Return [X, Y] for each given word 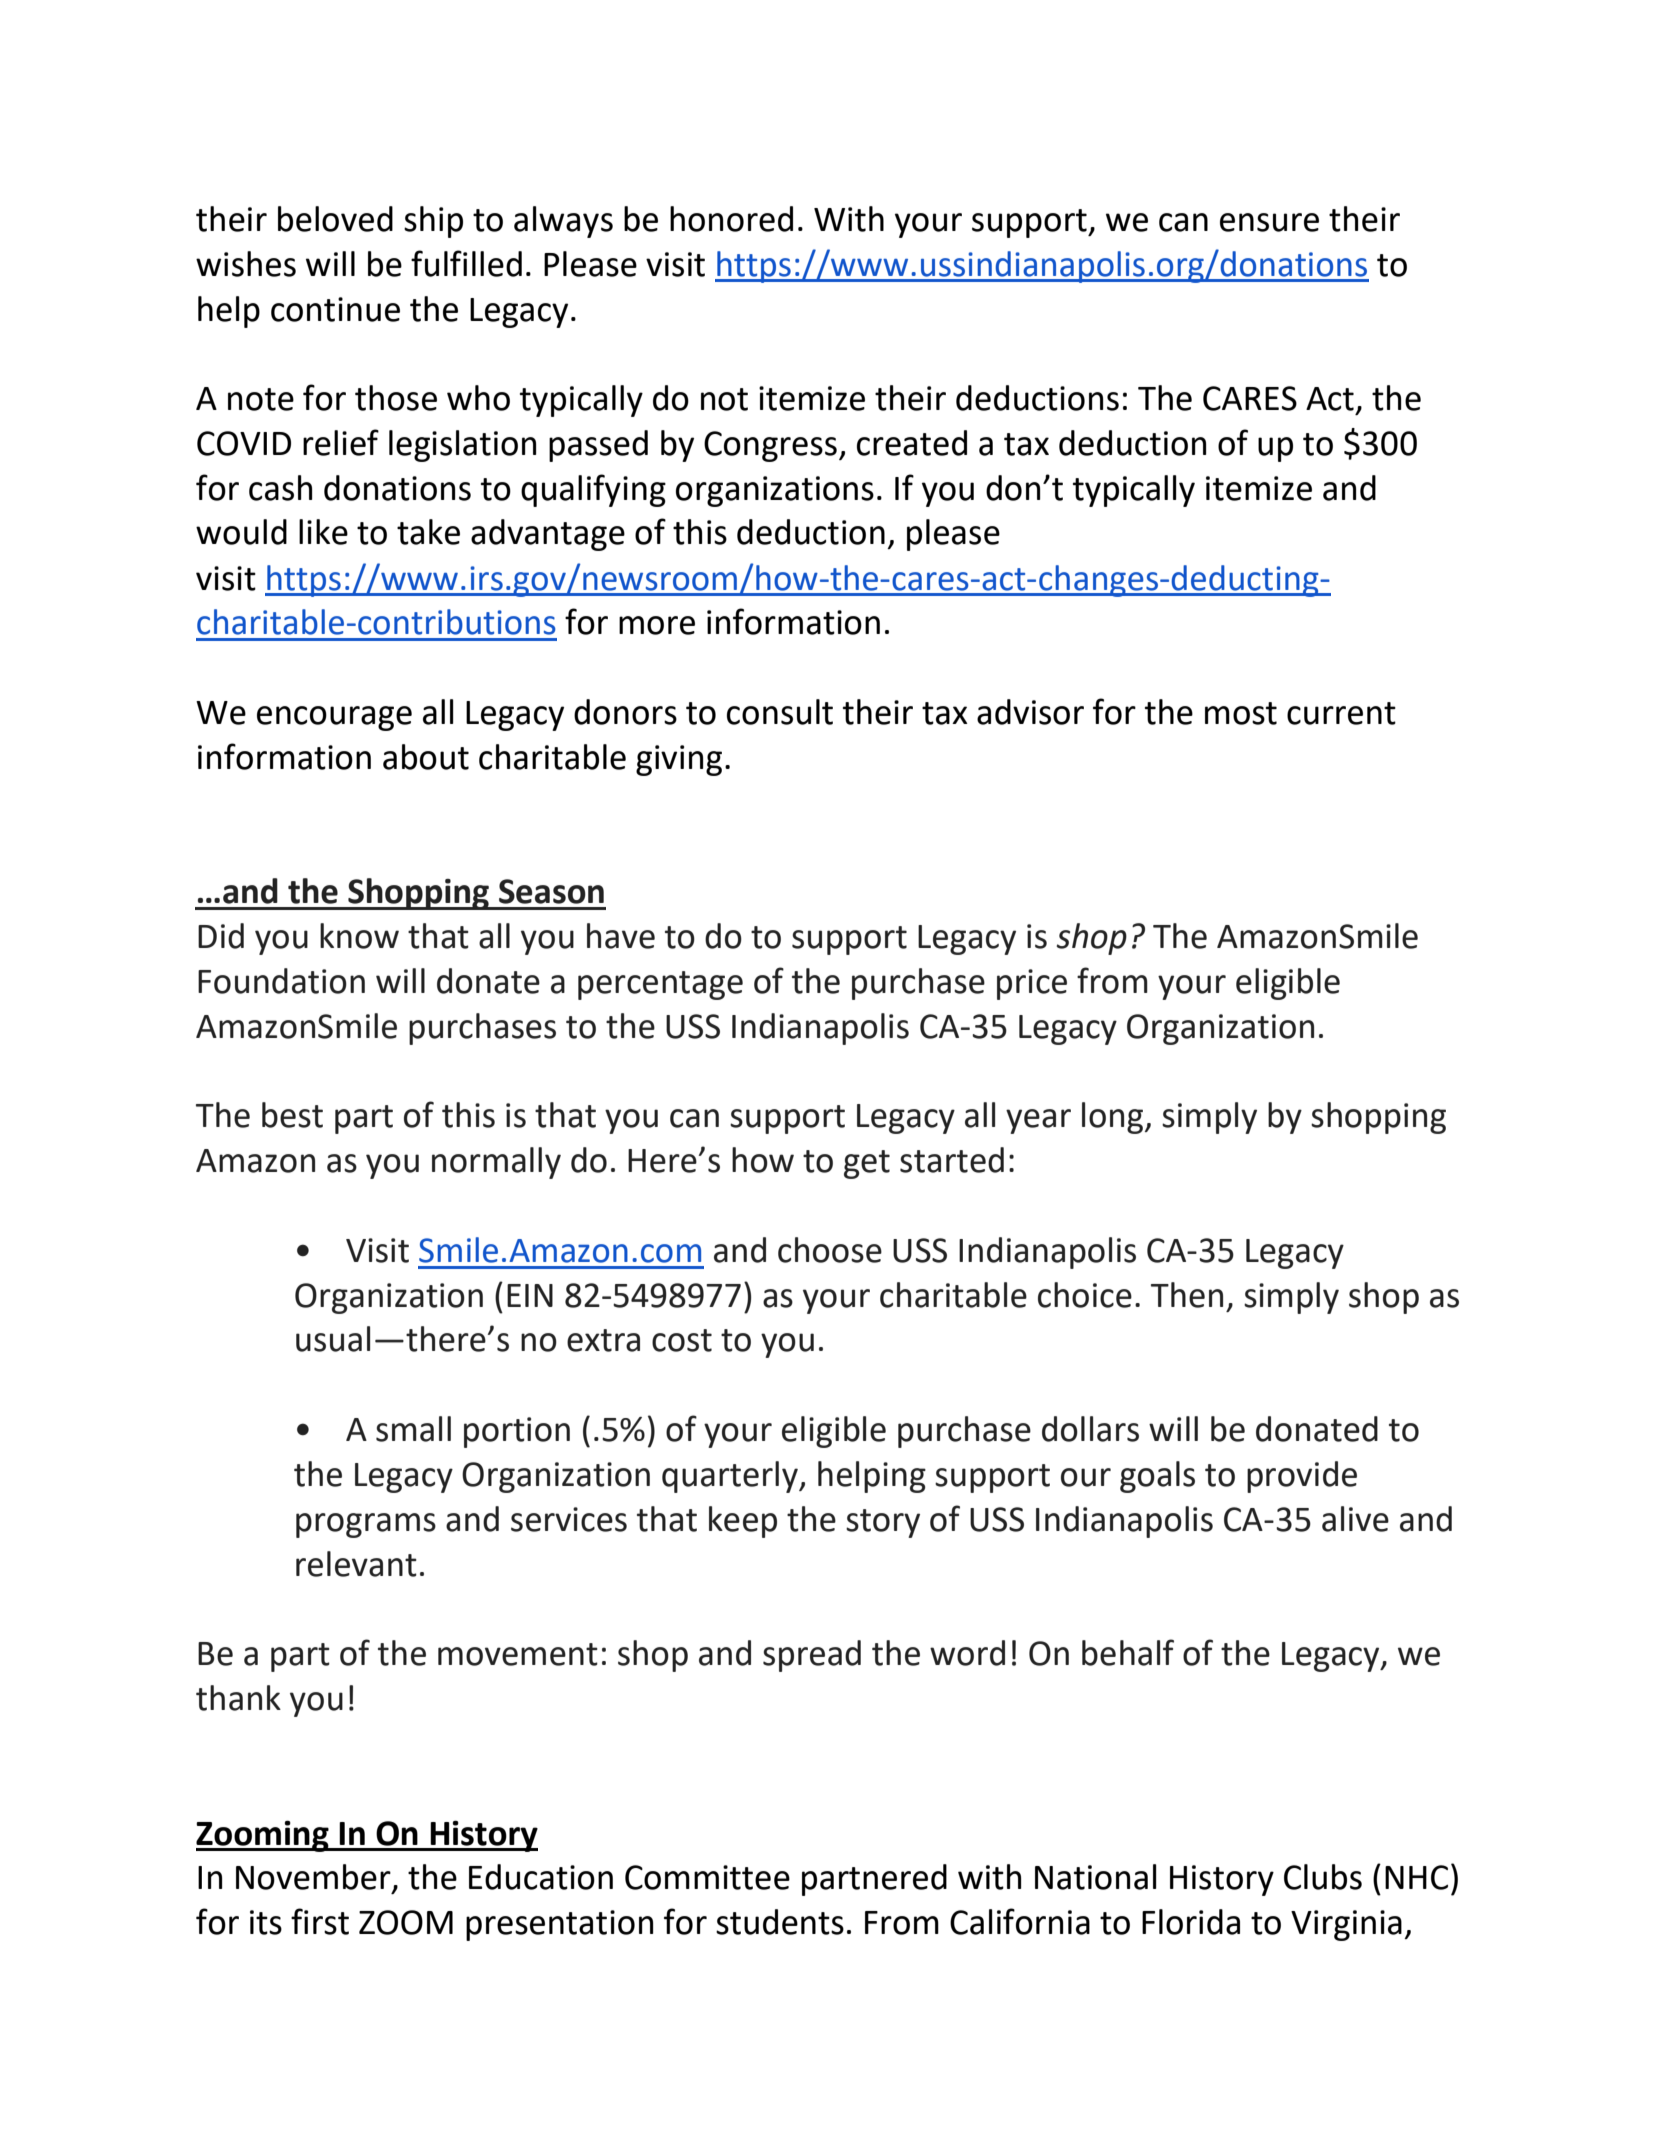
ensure [1269, 222]
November [314, 1878]
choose [830, 1250]
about [426, 757]
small [413, 1429]
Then [1187, 1295]
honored [731, 219]
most [1241, 713]
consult [780, 712]
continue [335, 309]
